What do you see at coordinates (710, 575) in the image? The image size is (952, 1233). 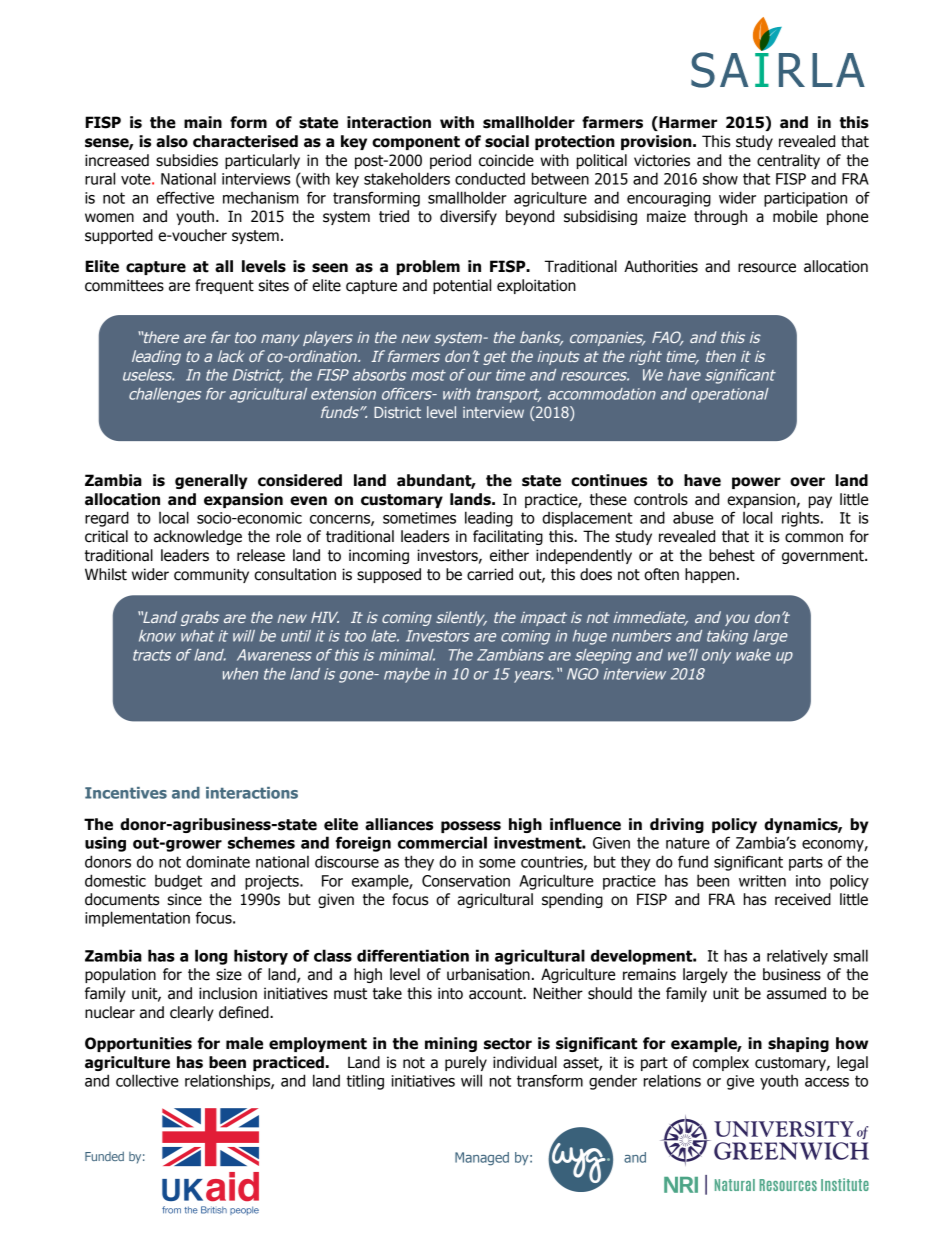 I see `happen` at bounding box center [710, 575].
